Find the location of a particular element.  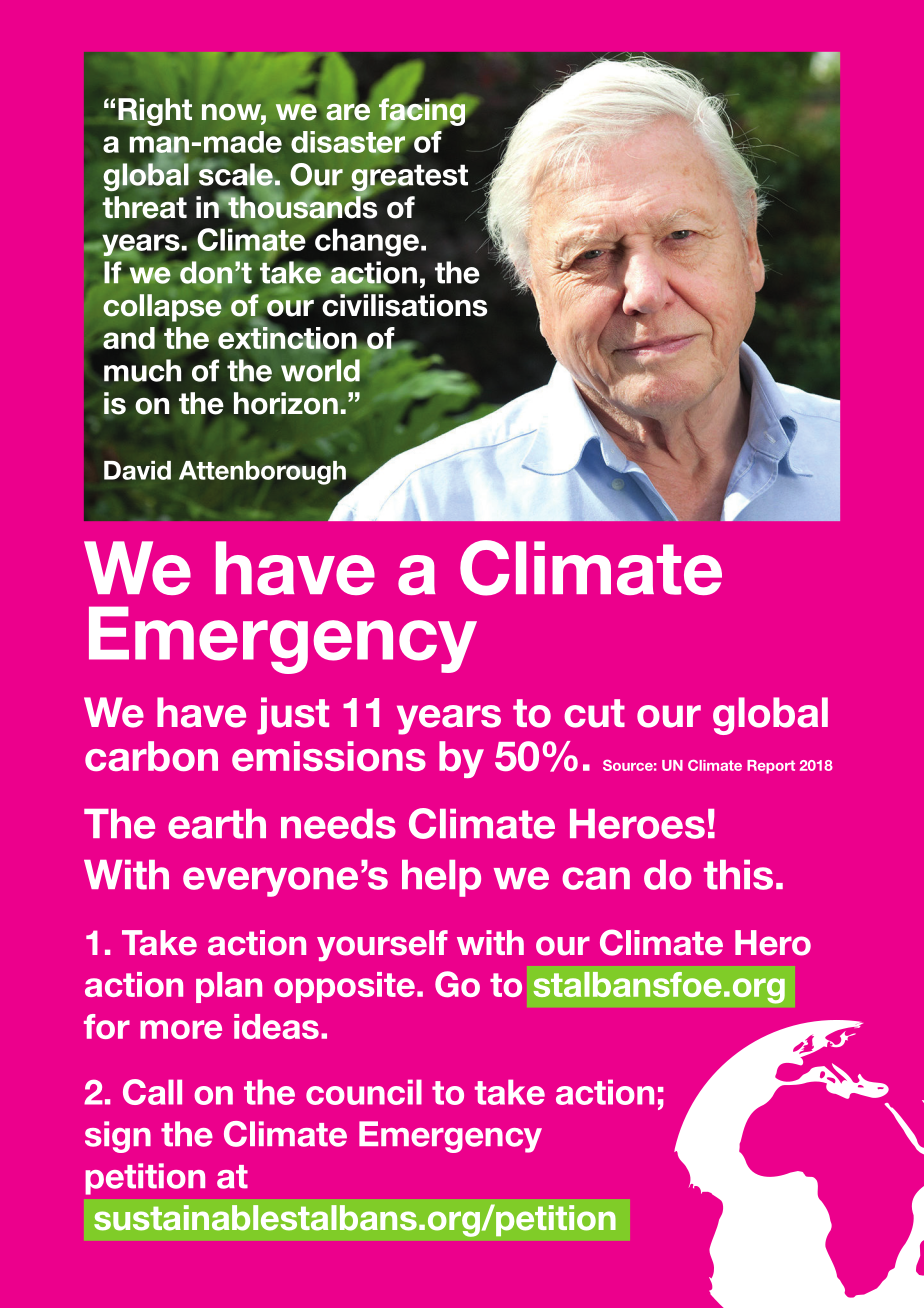

disaster is located at coordinates (349, 141).
